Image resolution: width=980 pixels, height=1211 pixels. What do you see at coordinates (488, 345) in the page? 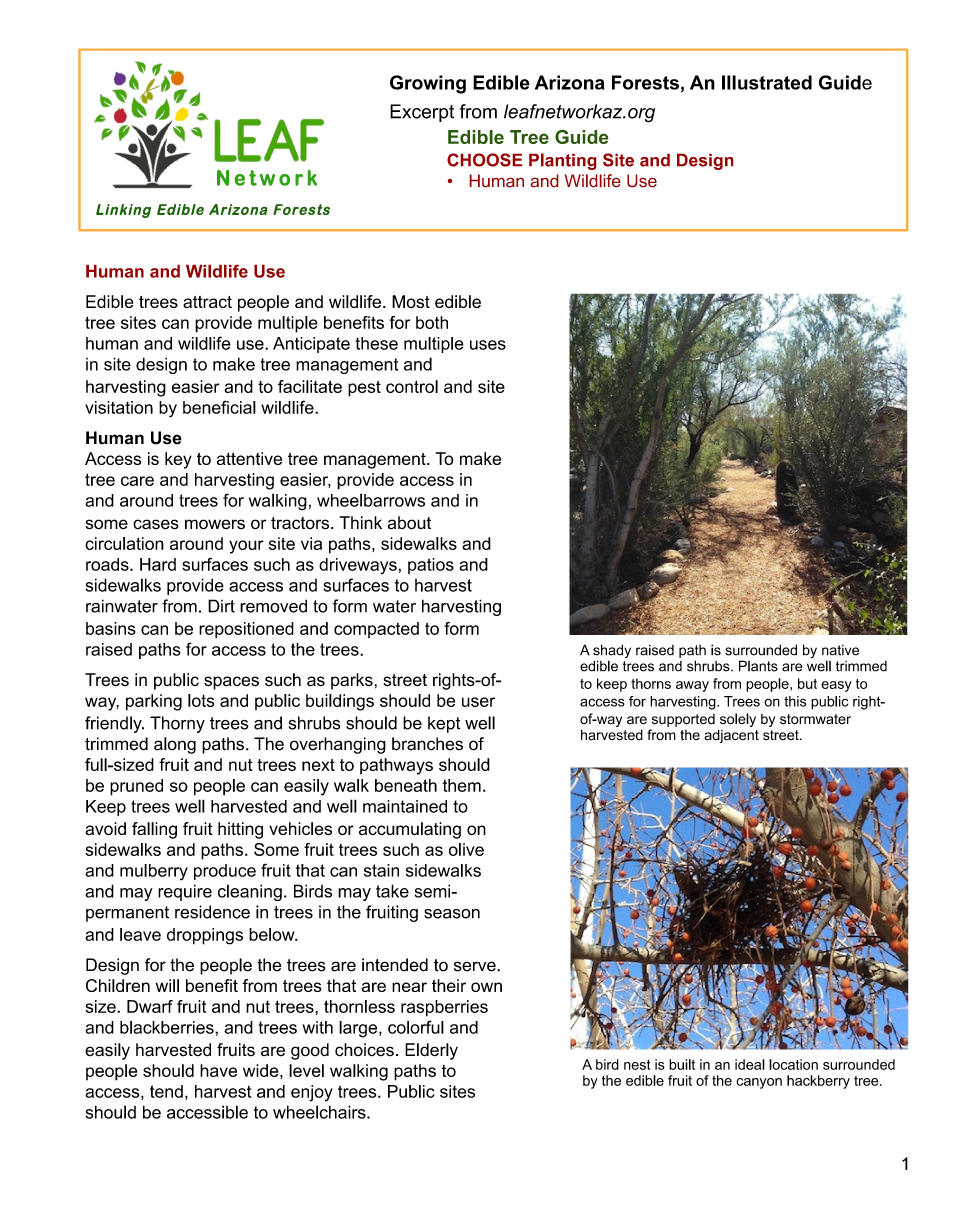
I see `uses` at bounding box center [488, 345].
